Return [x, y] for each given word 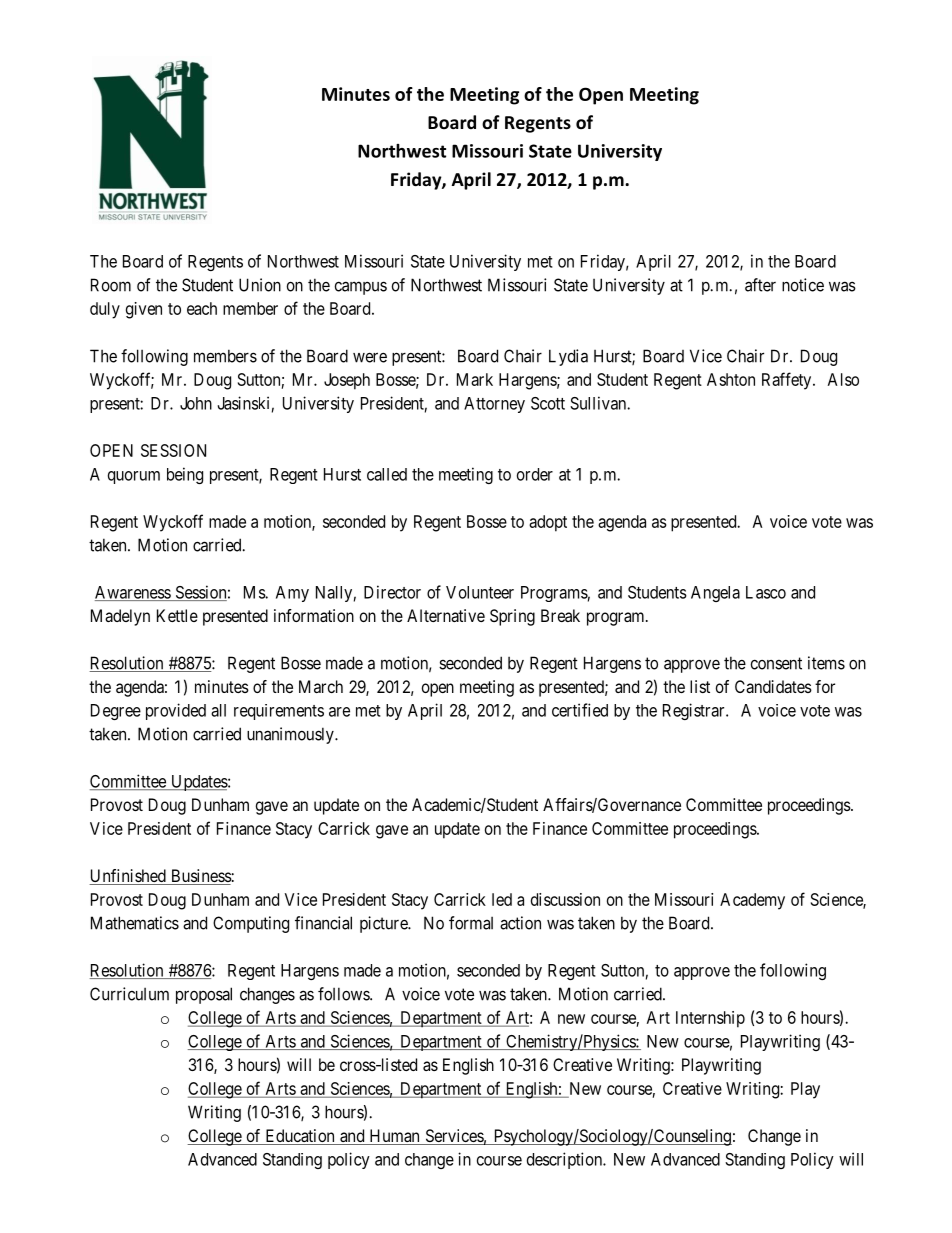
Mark [475, 379]
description [565, 1160]
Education [300, 1137]
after [760, 285]
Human [394, 1137]
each [202, 308]
